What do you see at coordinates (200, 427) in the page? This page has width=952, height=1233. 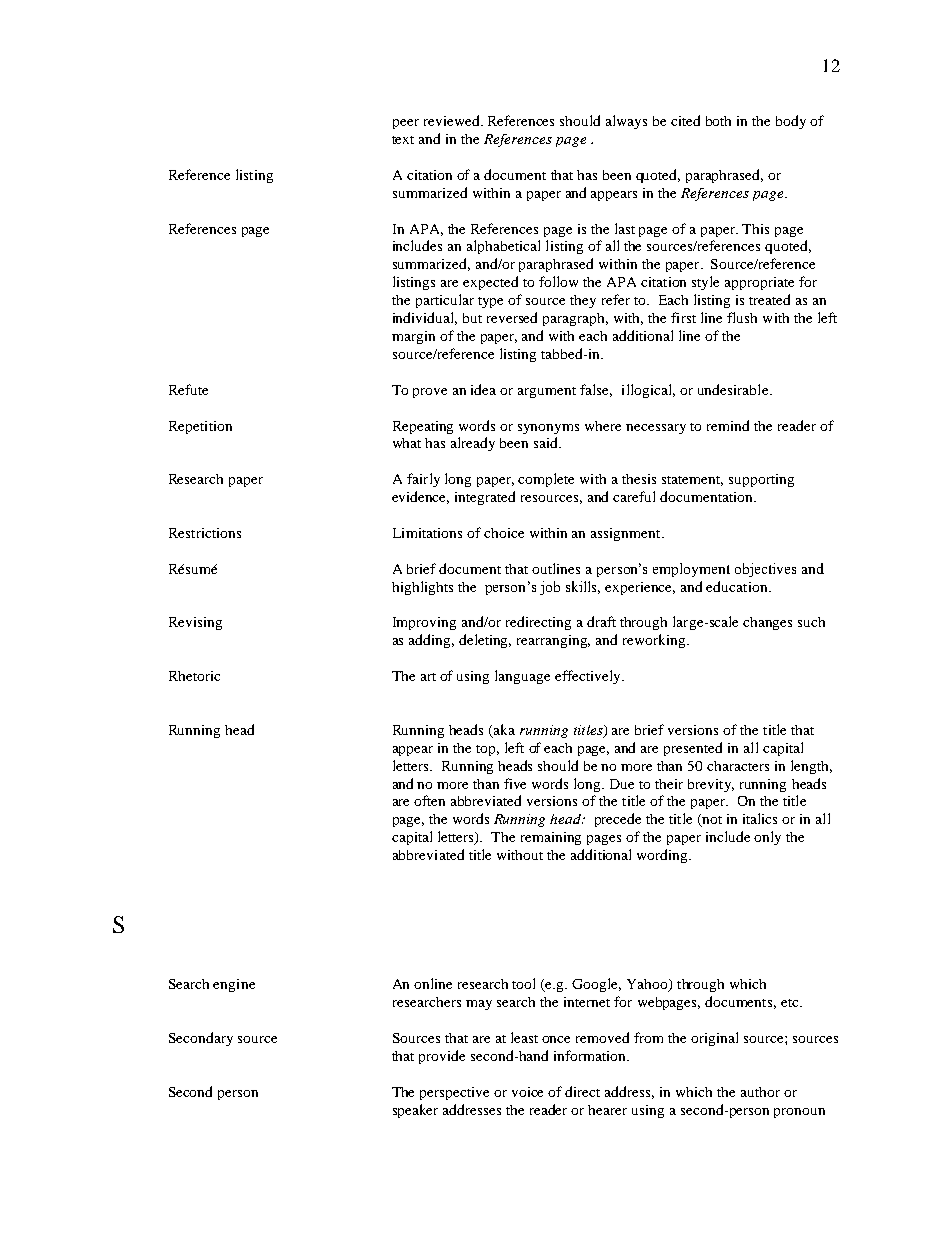 I see `Repetition` at bounding box center [200, 427].
